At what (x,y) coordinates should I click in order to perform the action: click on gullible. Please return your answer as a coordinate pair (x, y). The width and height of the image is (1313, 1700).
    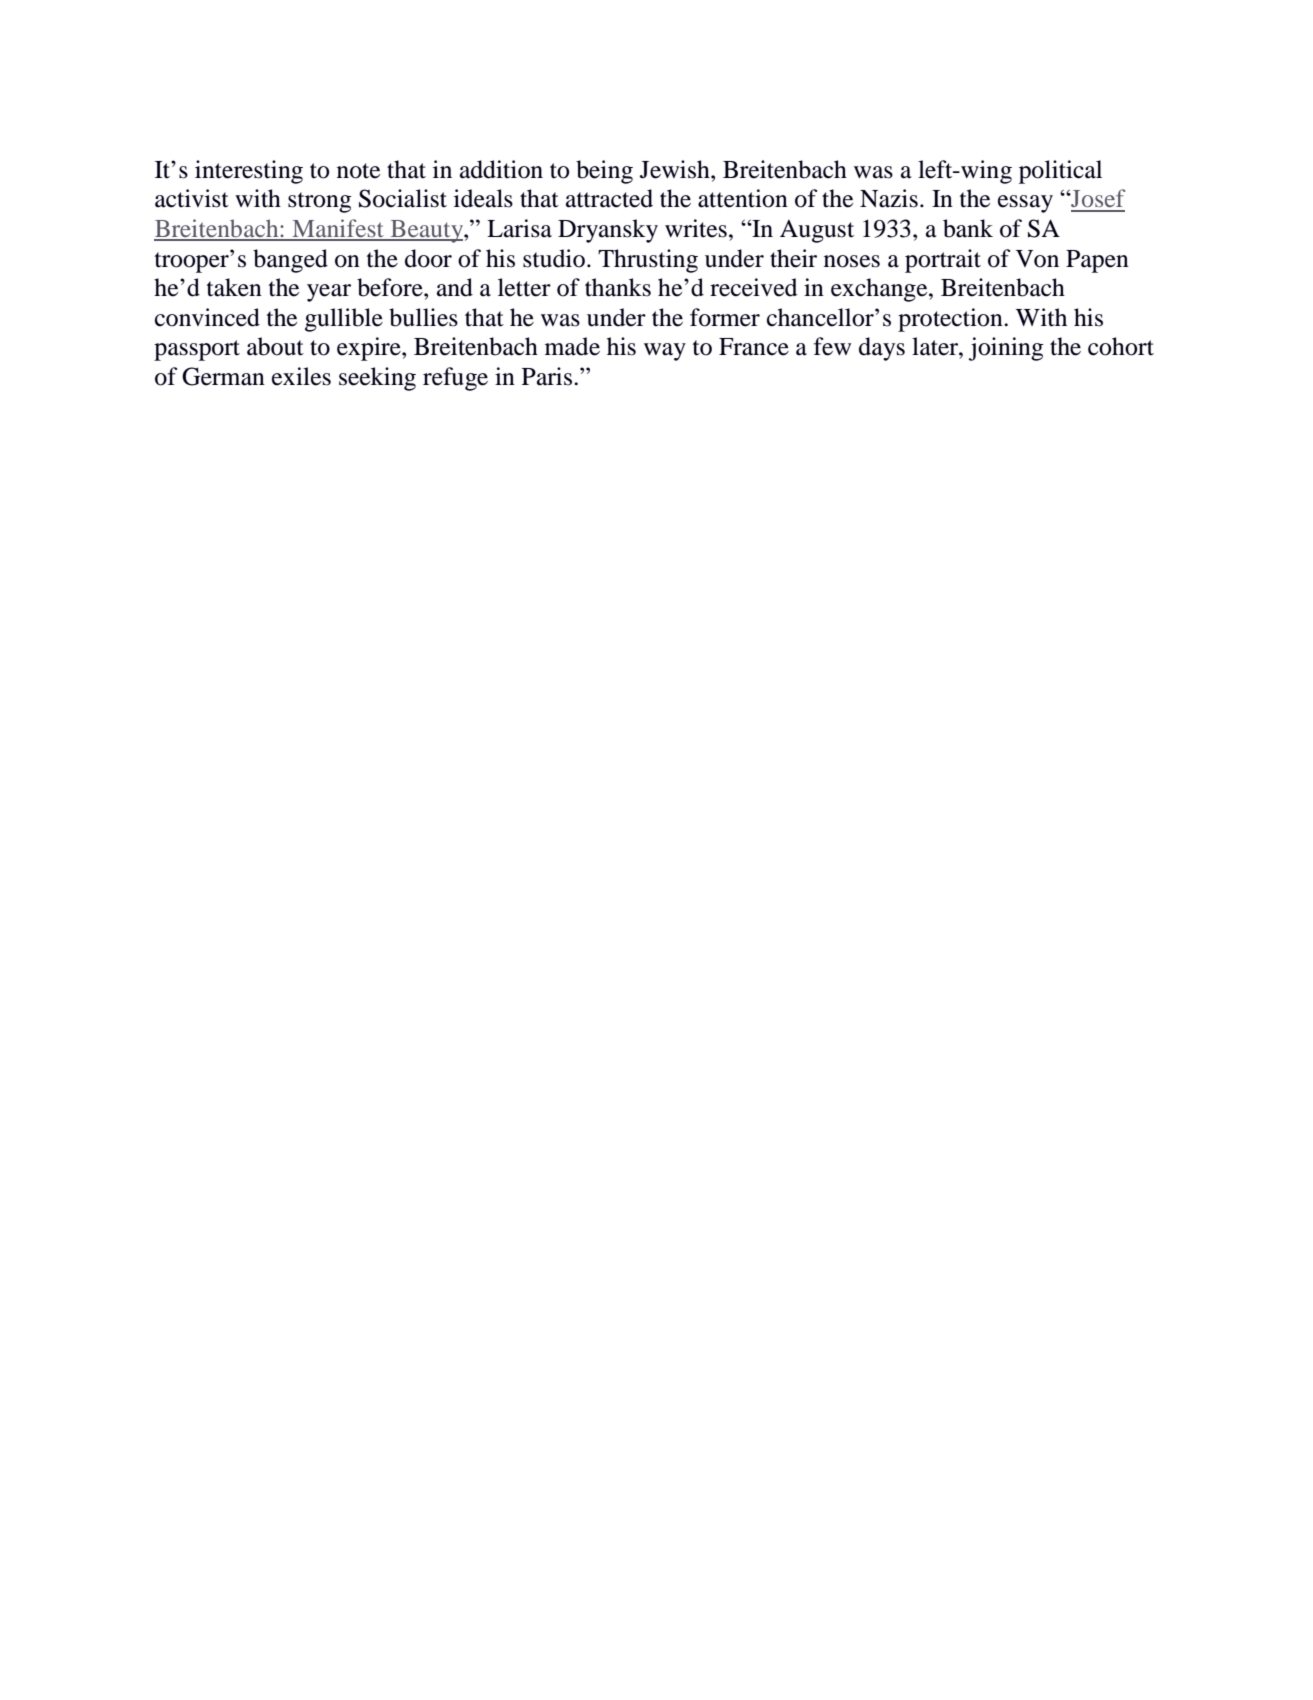
    Looking at the image, I should click on (344, 320).
